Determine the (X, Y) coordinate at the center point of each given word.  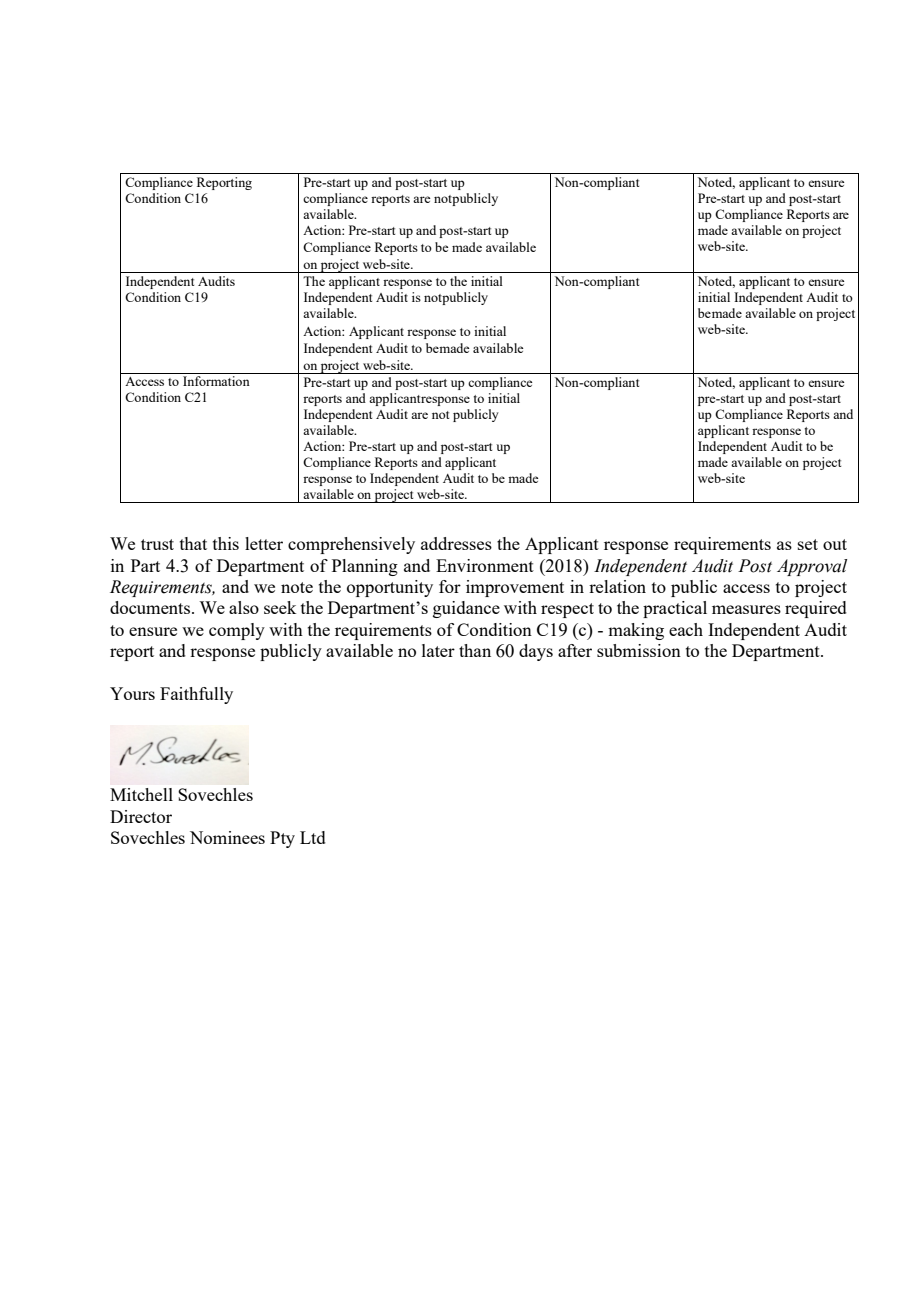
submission (639, 650)
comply (237, 631)
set (808, 544)
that (193, 543)
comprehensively (351, 545)
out (835, 544)
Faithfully (196, 695)
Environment (485, 565)
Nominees (227, 837)
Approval (812, 567)
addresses (456, 543)
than (475, 650)
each (686, 629)
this (226, 543)
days (536, 652)
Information (216, 381)
